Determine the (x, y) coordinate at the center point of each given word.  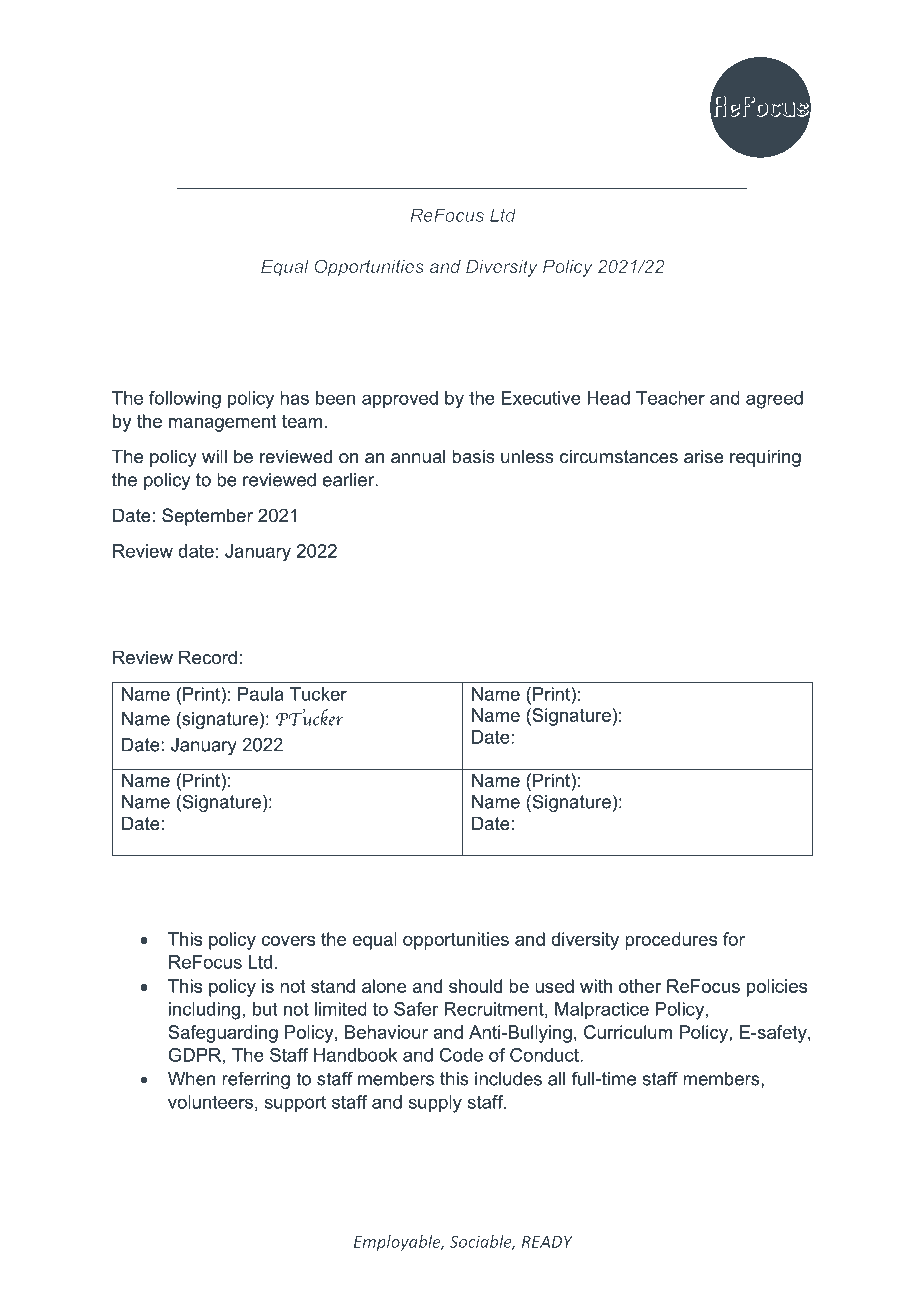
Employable (398, 1243)
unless (527, 456)
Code (461, 1055)
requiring (765, 458)
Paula (261, 694)
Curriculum (628, 1032)
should (475, 986)
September (207, 517)
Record (208, 657)
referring (256, 1080)
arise (704, 456)
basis (473, 456)
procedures (671, 941)
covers (288, 941)
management (222, 423)
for (734, 939)
